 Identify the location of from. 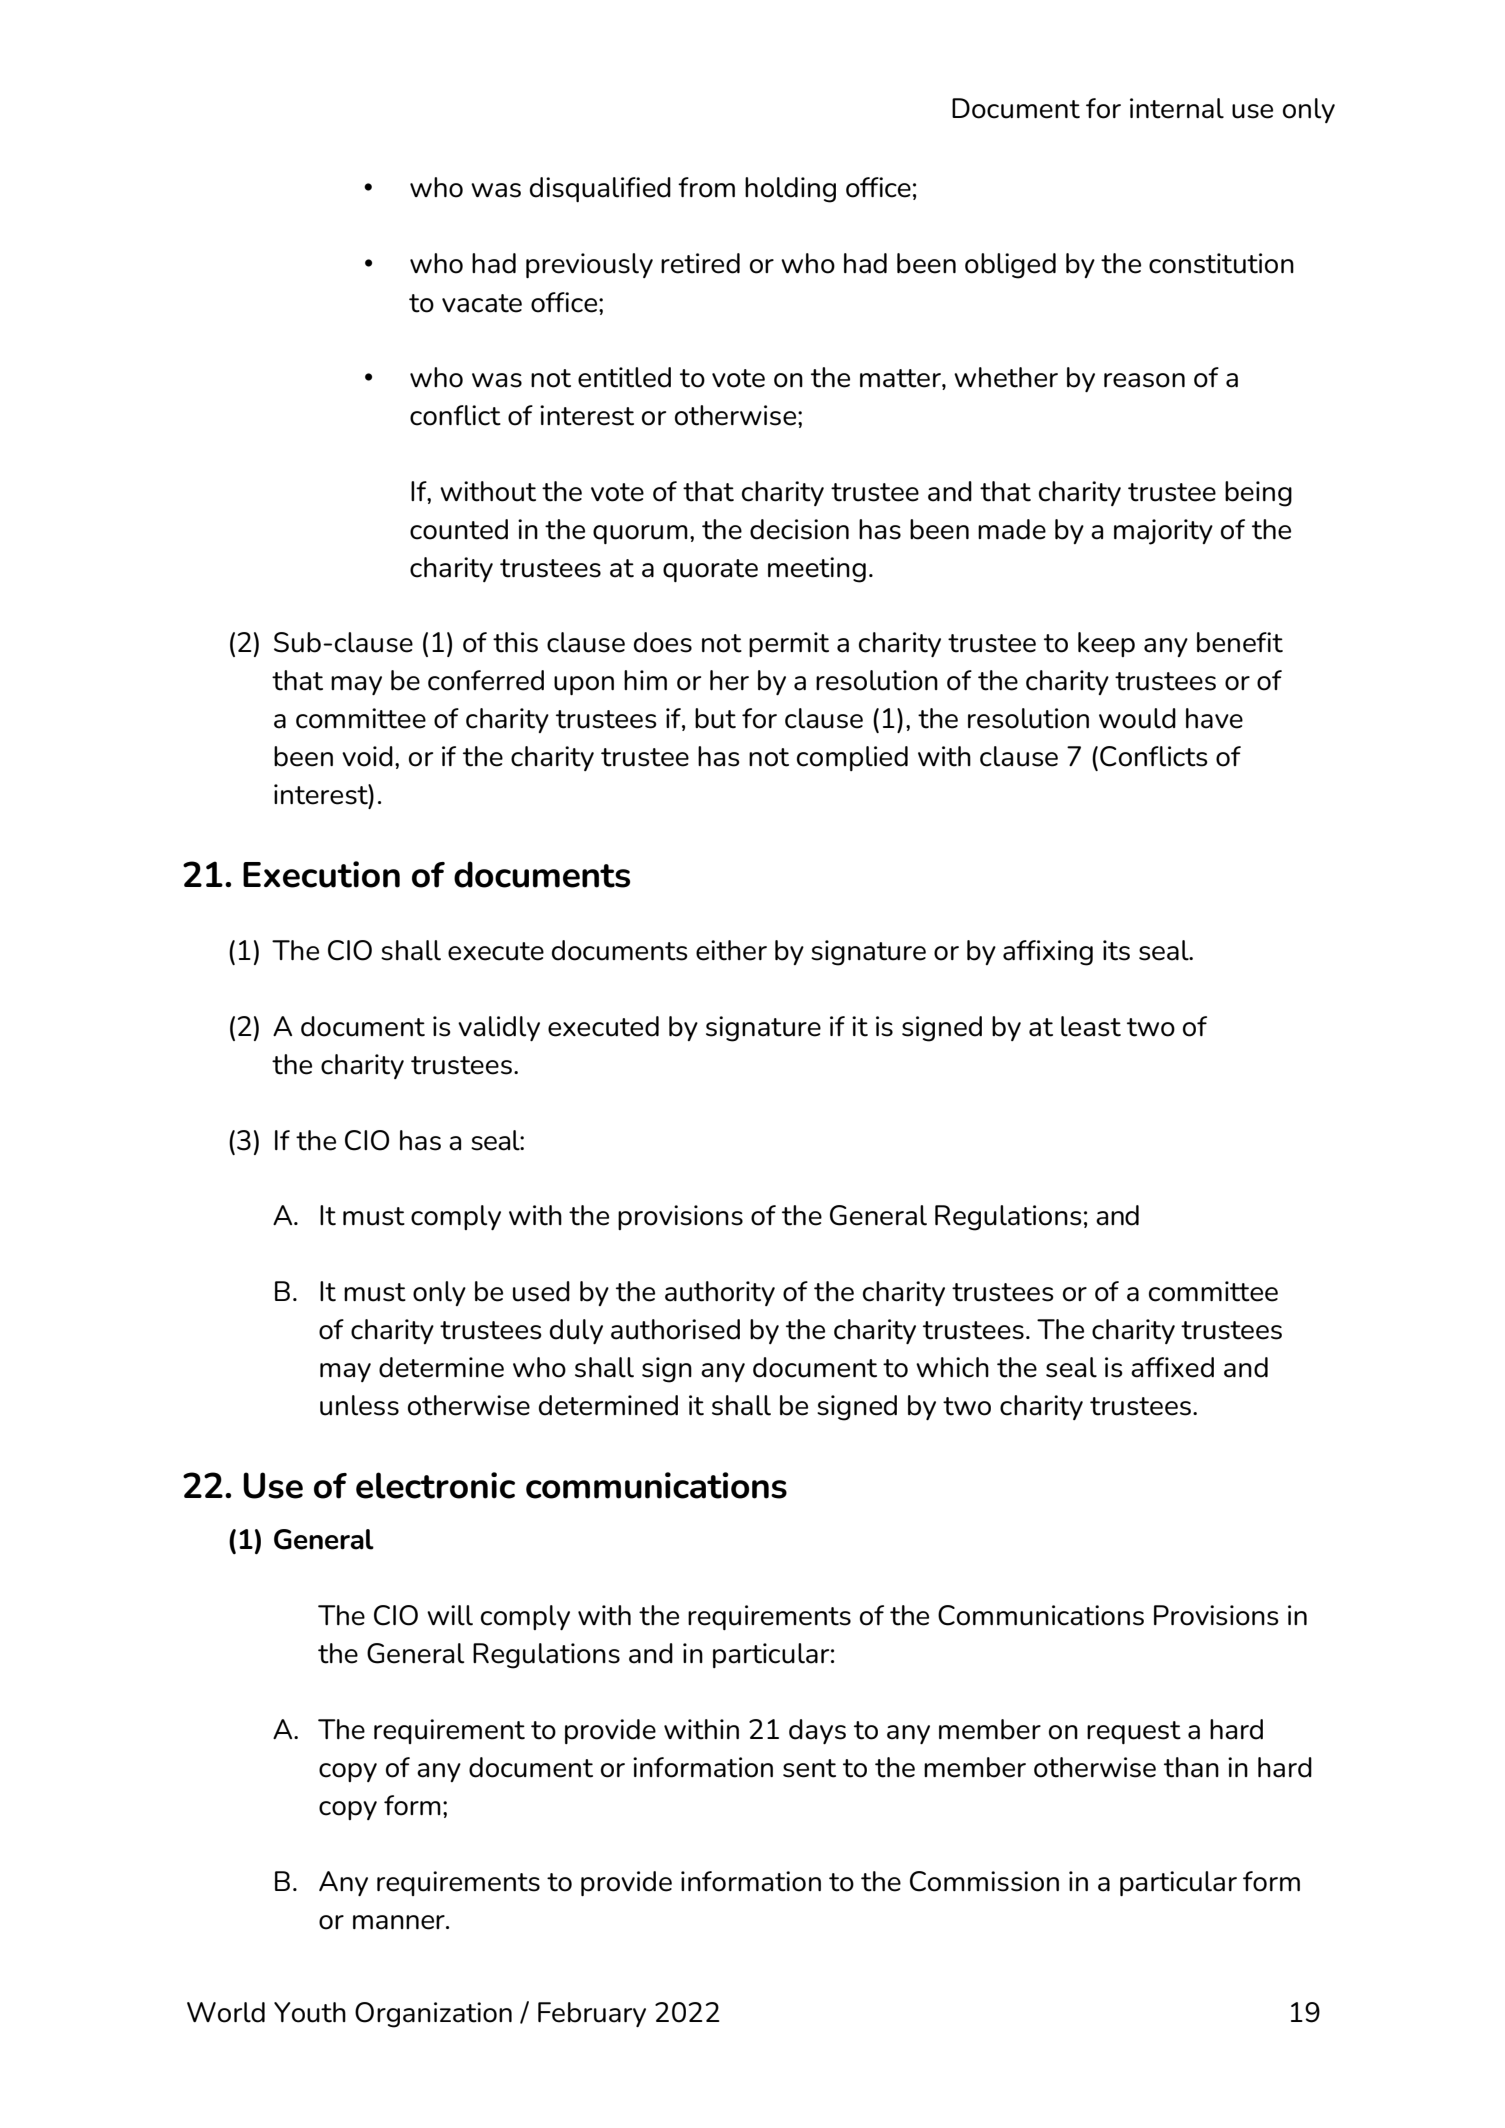
(706, 187).
